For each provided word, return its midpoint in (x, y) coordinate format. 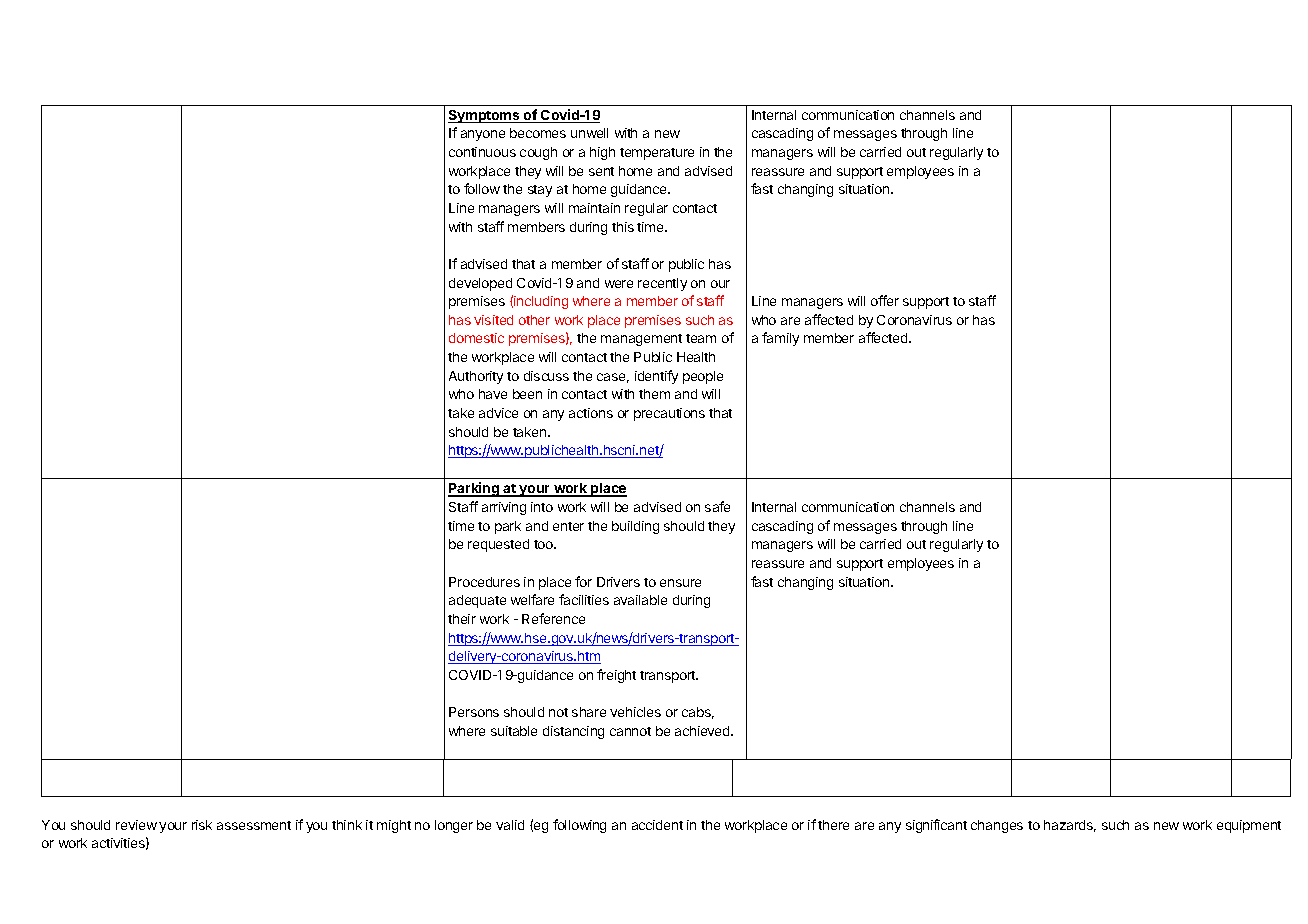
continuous (482, 152)
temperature (657, 154)
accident (657, 825)
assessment (254, 825)
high (602, 153)
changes (997, 826)
